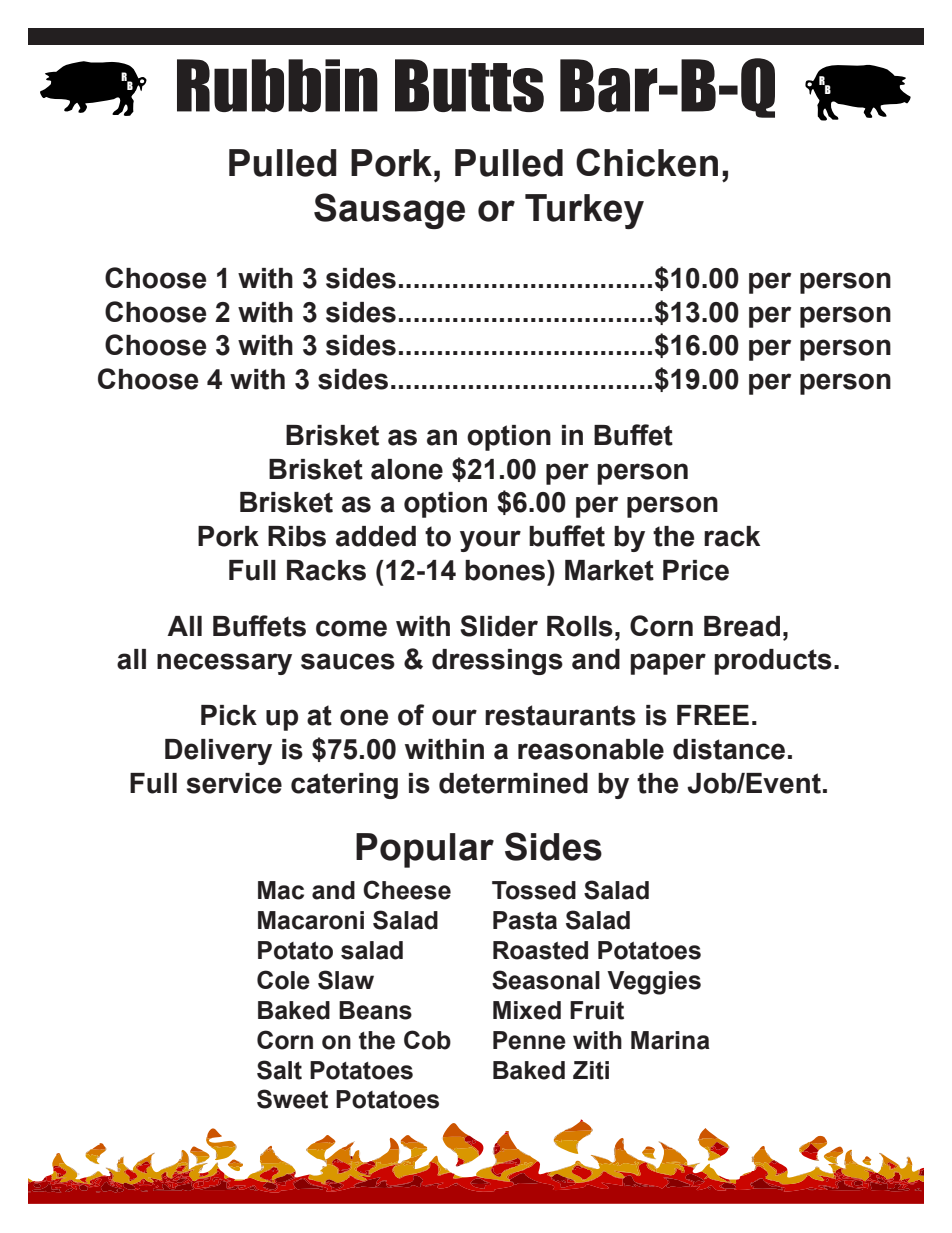  Describe the element at coordinates (234, 783) in the document. I see `service` at that location.
